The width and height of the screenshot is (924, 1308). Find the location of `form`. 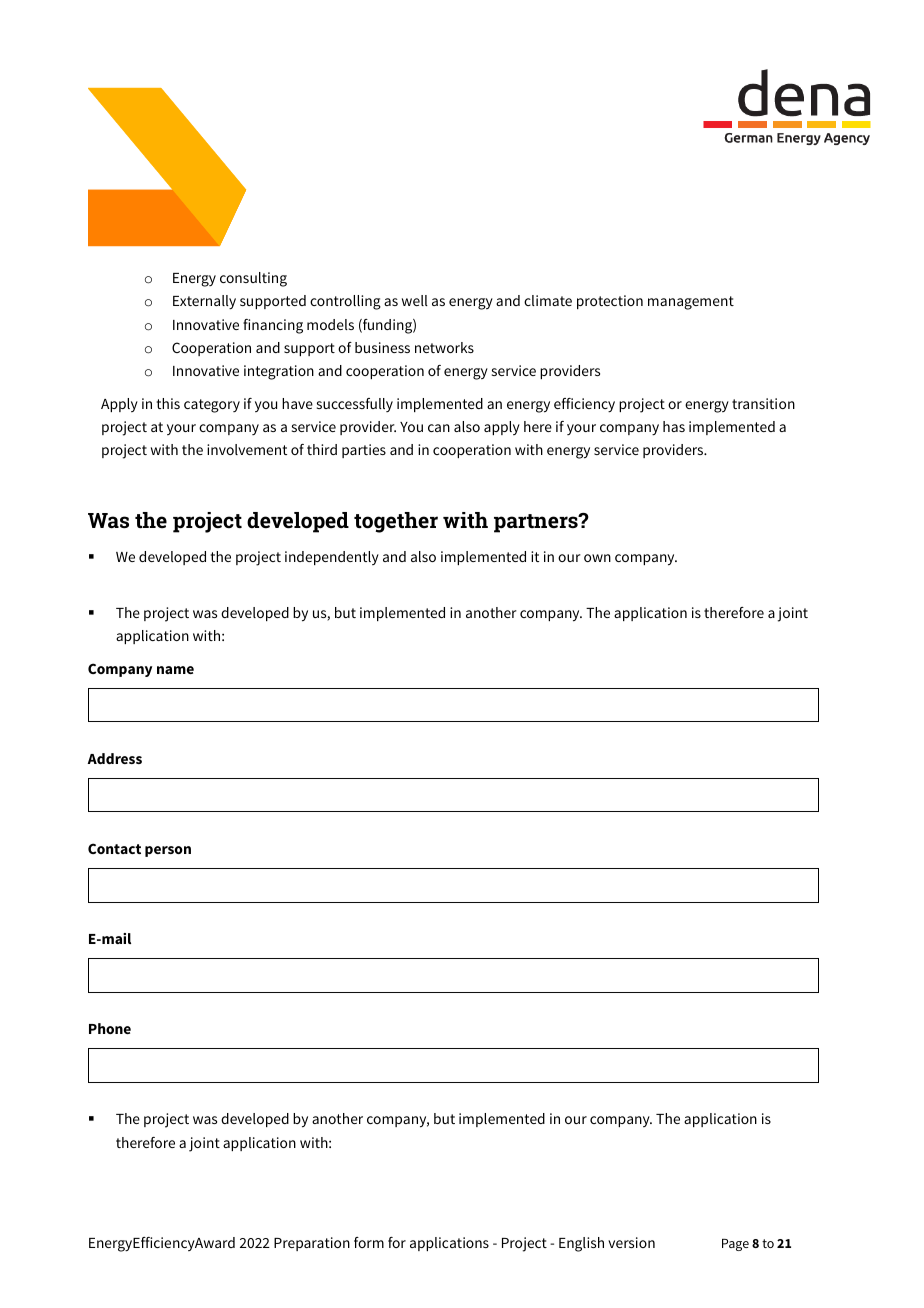

form is located at coordinates (369, 1242).
